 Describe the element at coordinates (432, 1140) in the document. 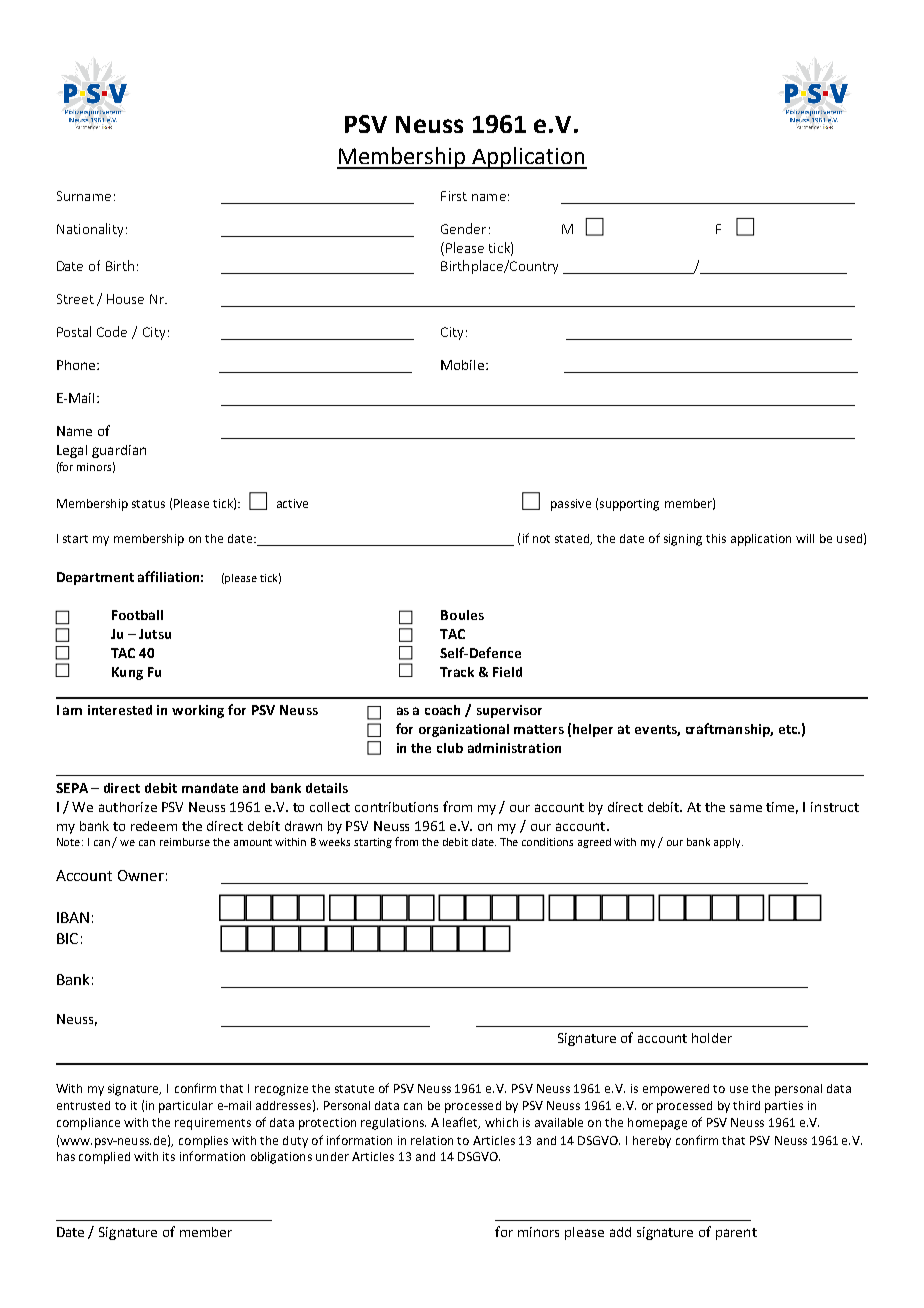

I see `relation` at that location.
